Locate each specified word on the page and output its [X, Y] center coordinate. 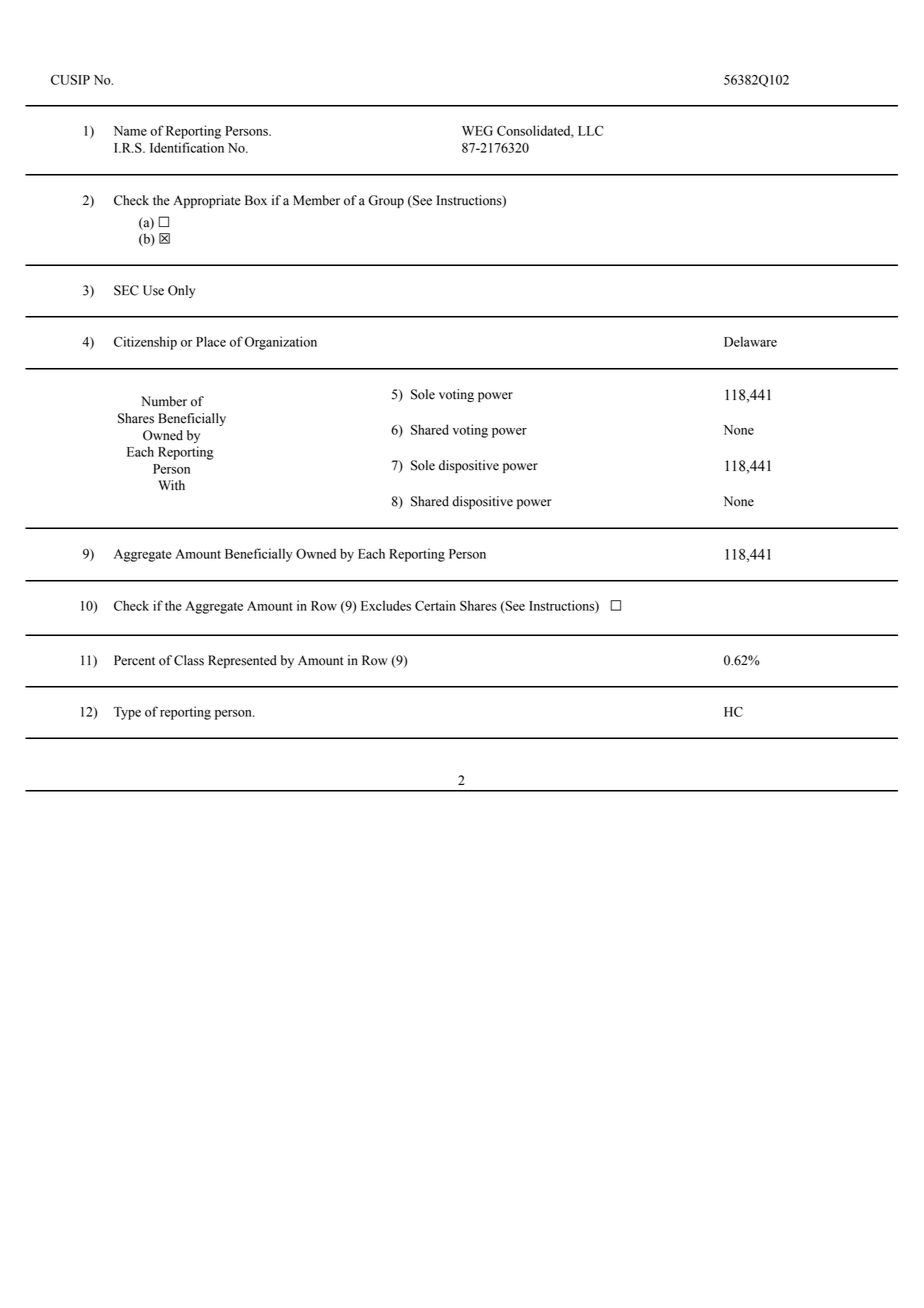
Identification [187, 147]
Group [386, 201]
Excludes [386, 605]
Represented [242, 661]
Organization [281, 343]
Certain [435, 605]
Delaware [750, 341]
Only [181, 291]
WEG [477, 130]
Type [127, 713]
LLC [591, 130]
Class [189, 660]
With [171, 485]
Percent [134, 660]
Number [164, 401]
